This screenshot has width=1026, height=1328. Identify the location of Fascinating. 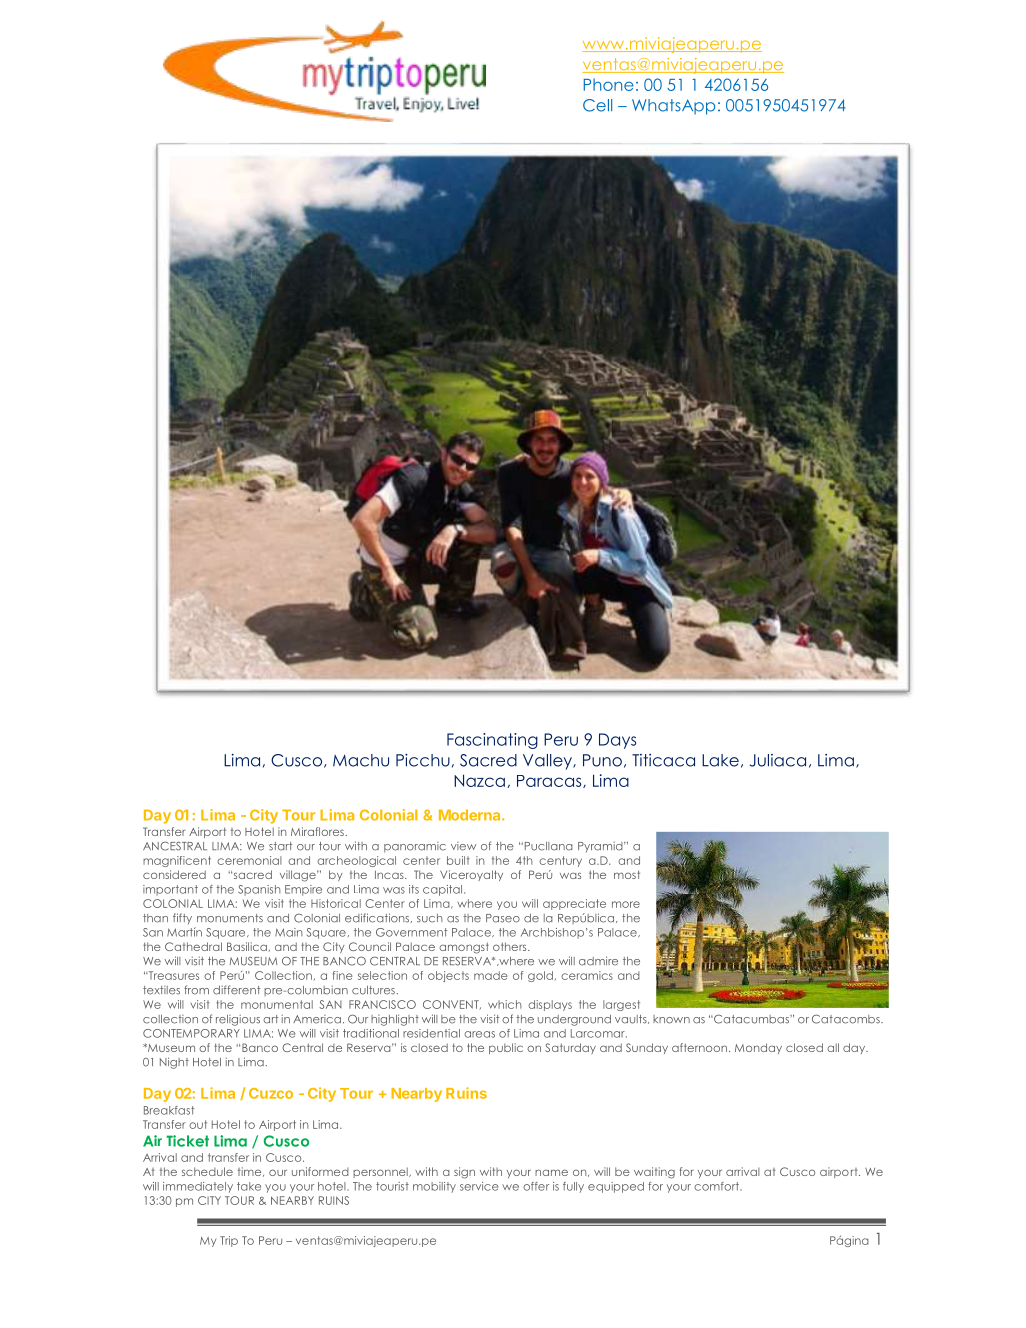
(492, 741).
